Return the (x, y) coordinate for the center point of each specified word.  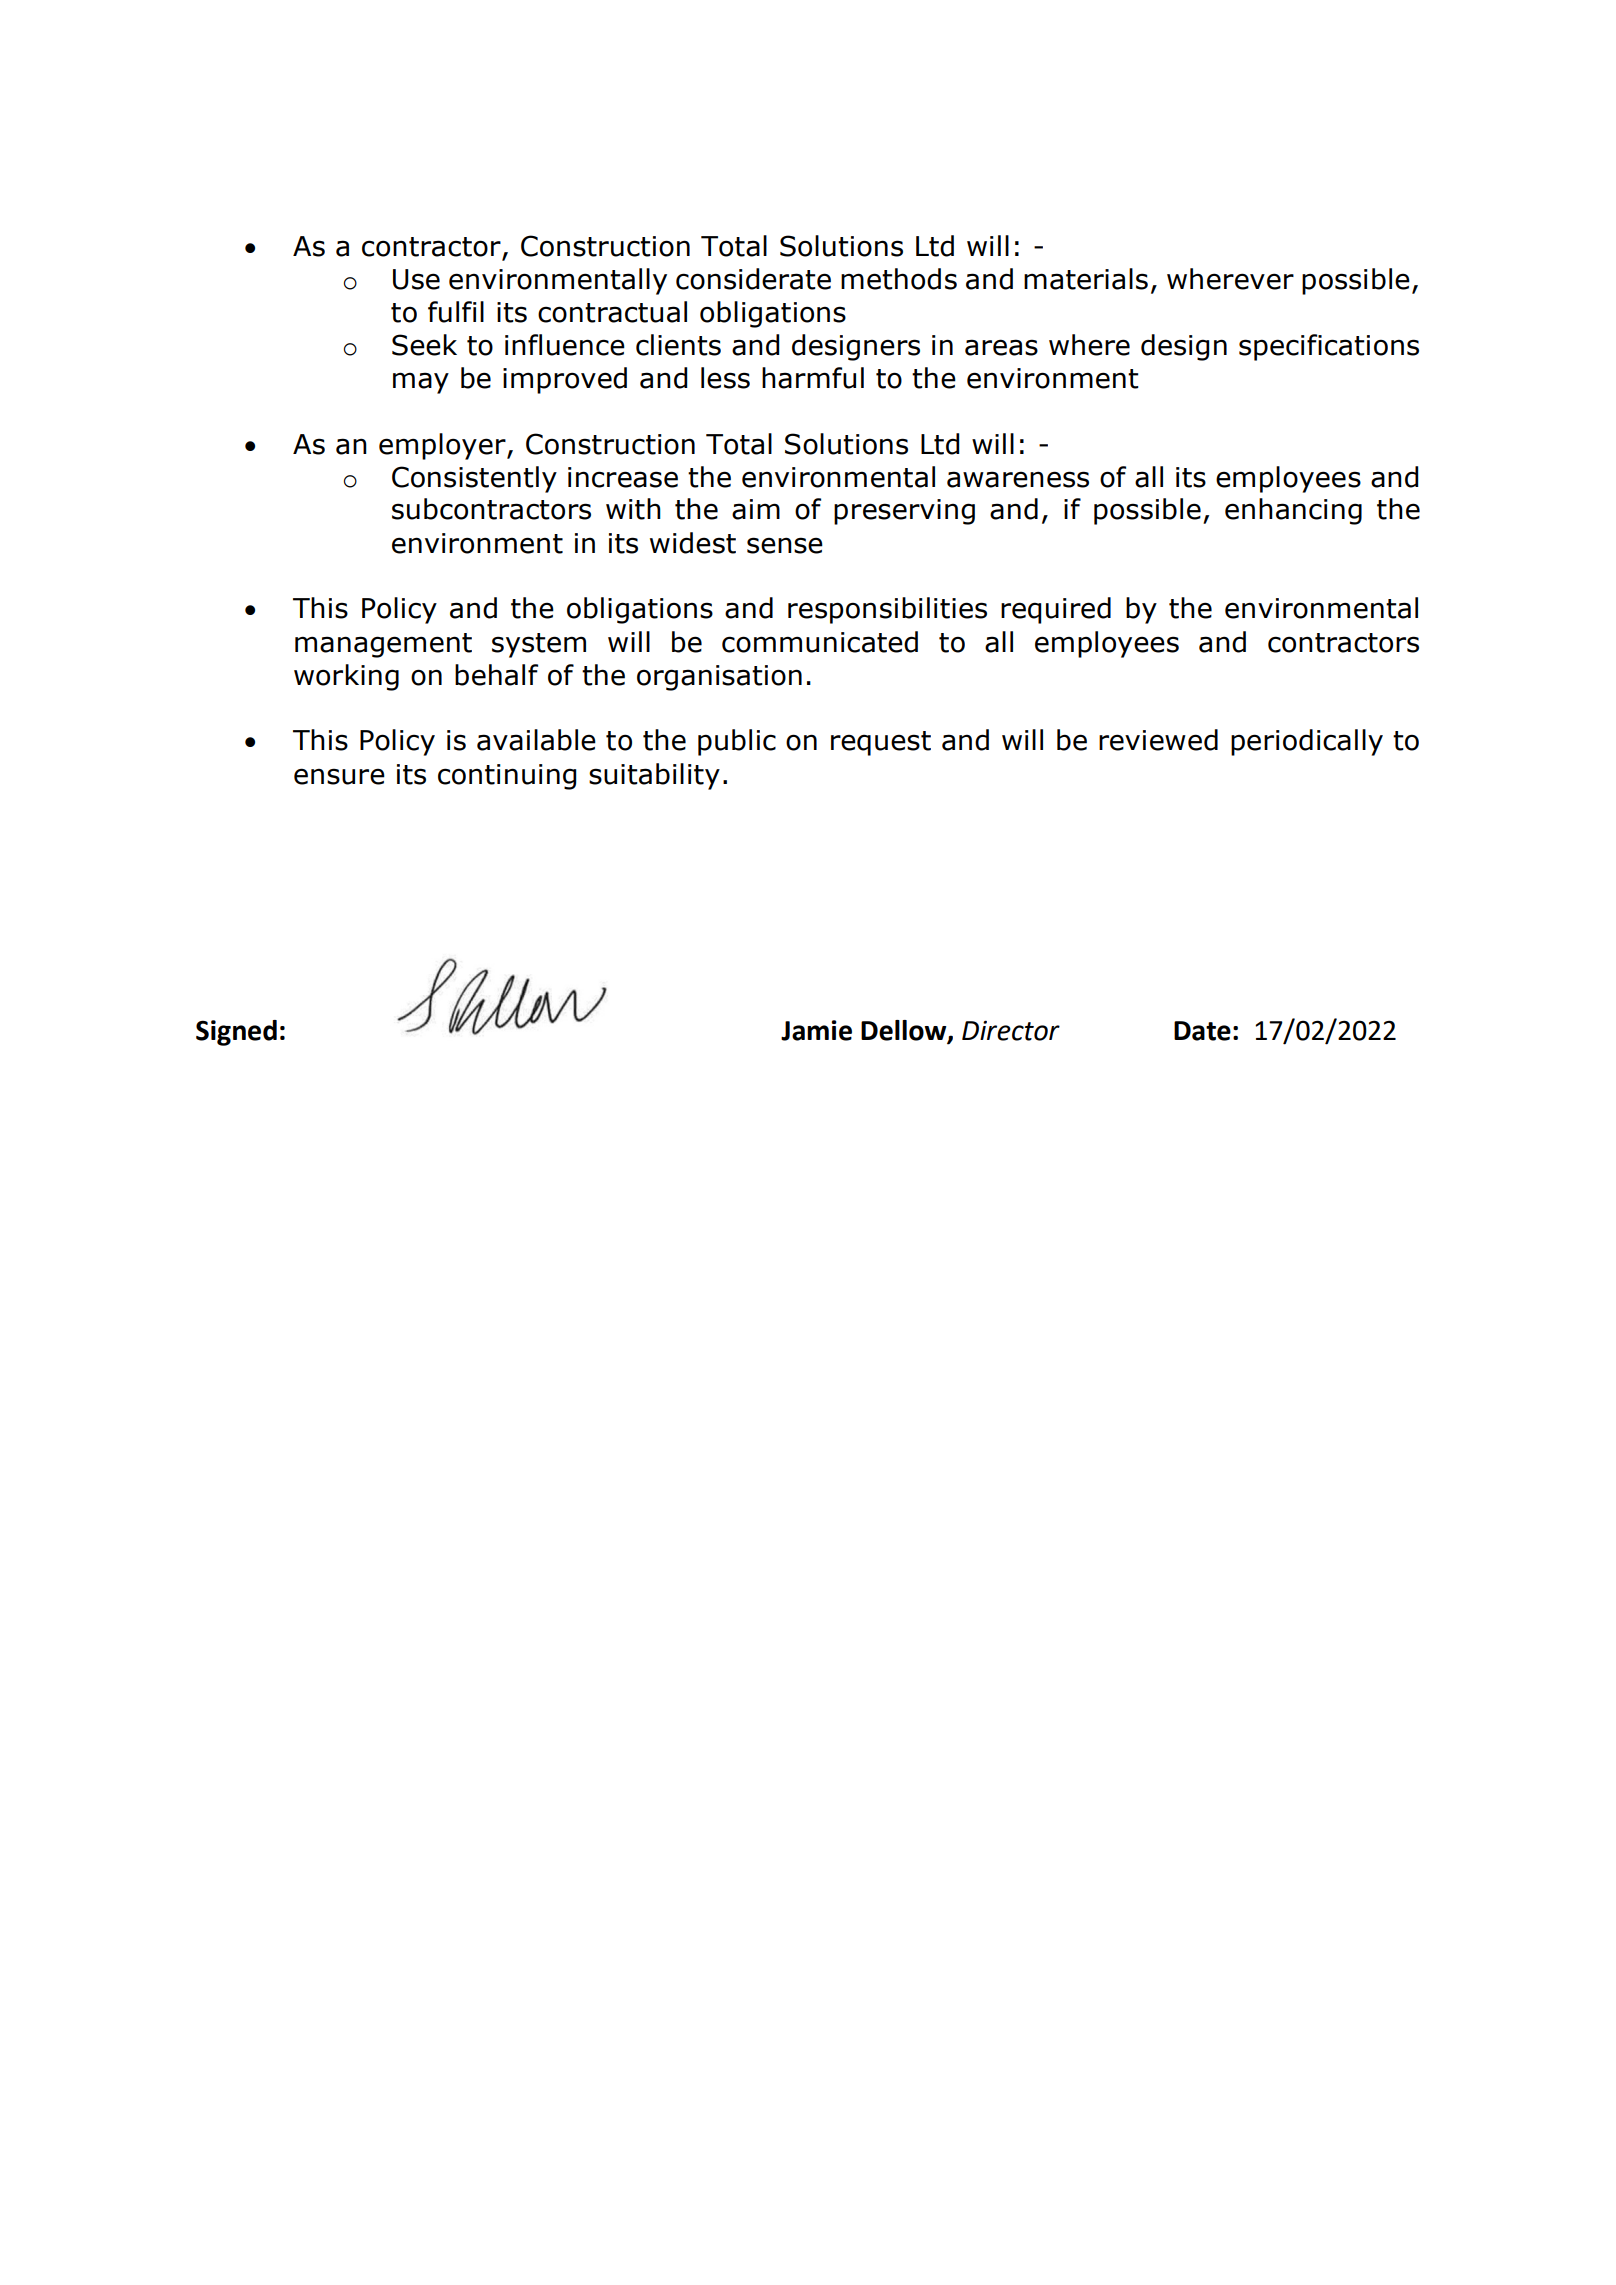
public (737, 742)
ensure (339, 776)
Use (416, 279)
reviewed (1158, 740)
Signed (236, 1033)
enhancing (1293, 511)
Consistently (474, 479)
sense (785, 545)
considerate (753, 279)
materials (1086, 279)
